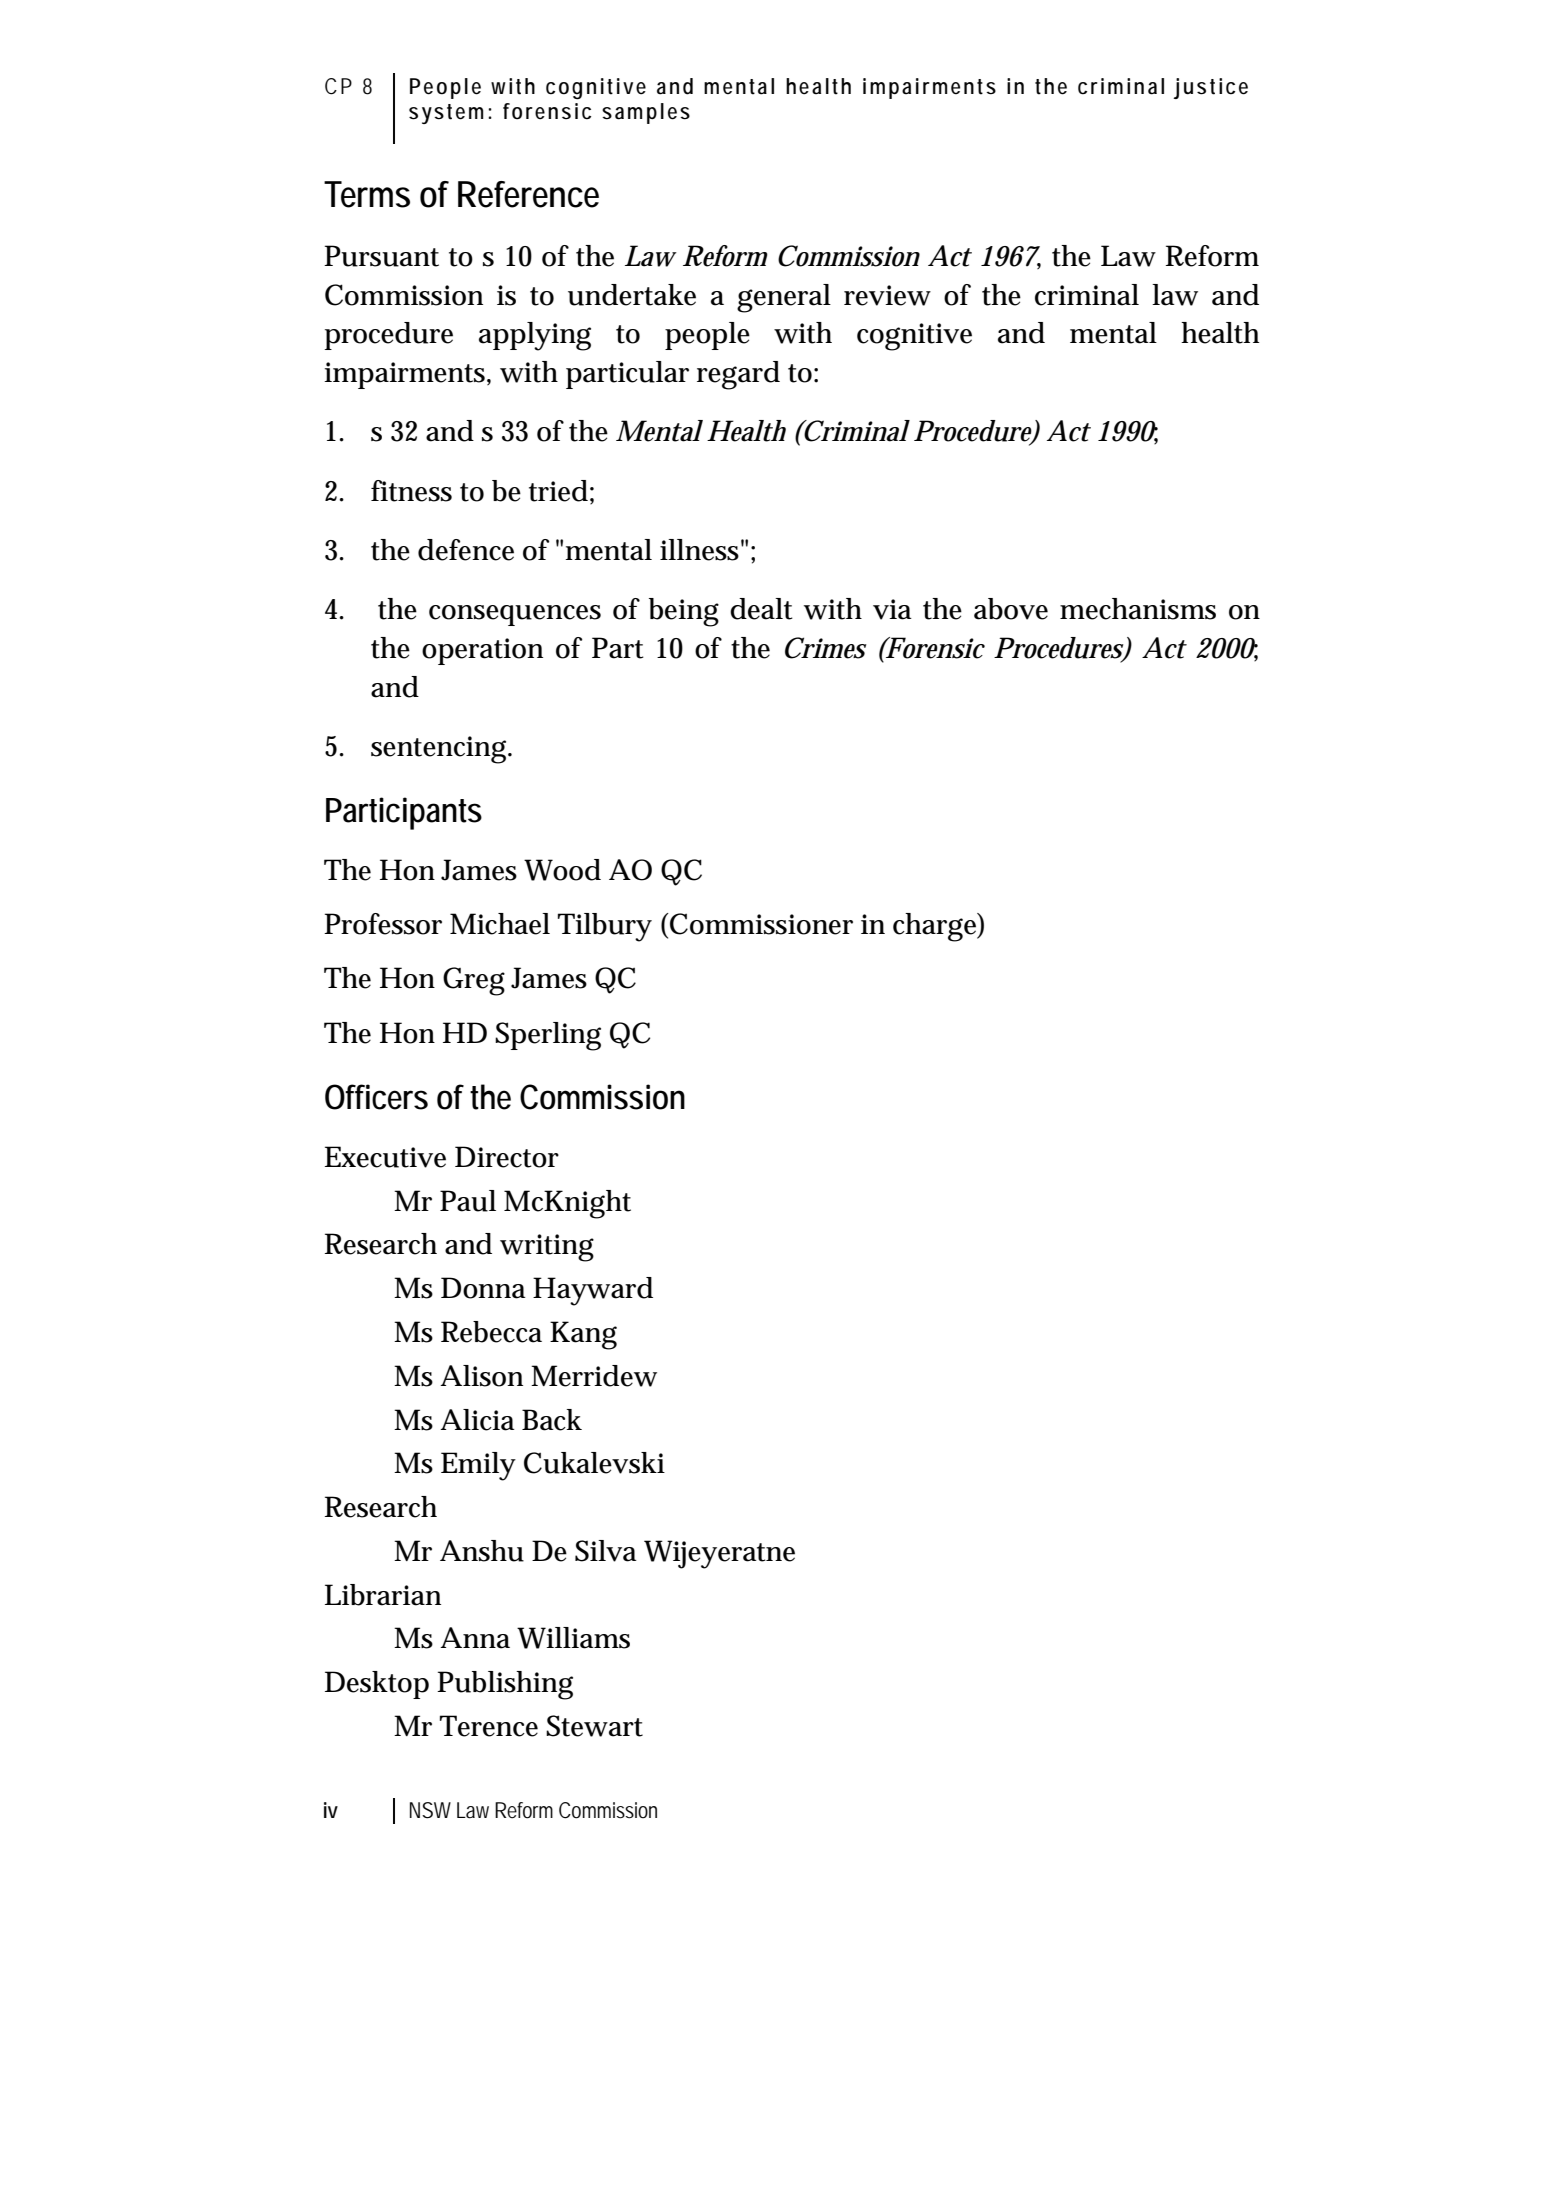 The width and height of the screenshot is (1547, 2189). I want to click on Greg, so click(474, 981).
